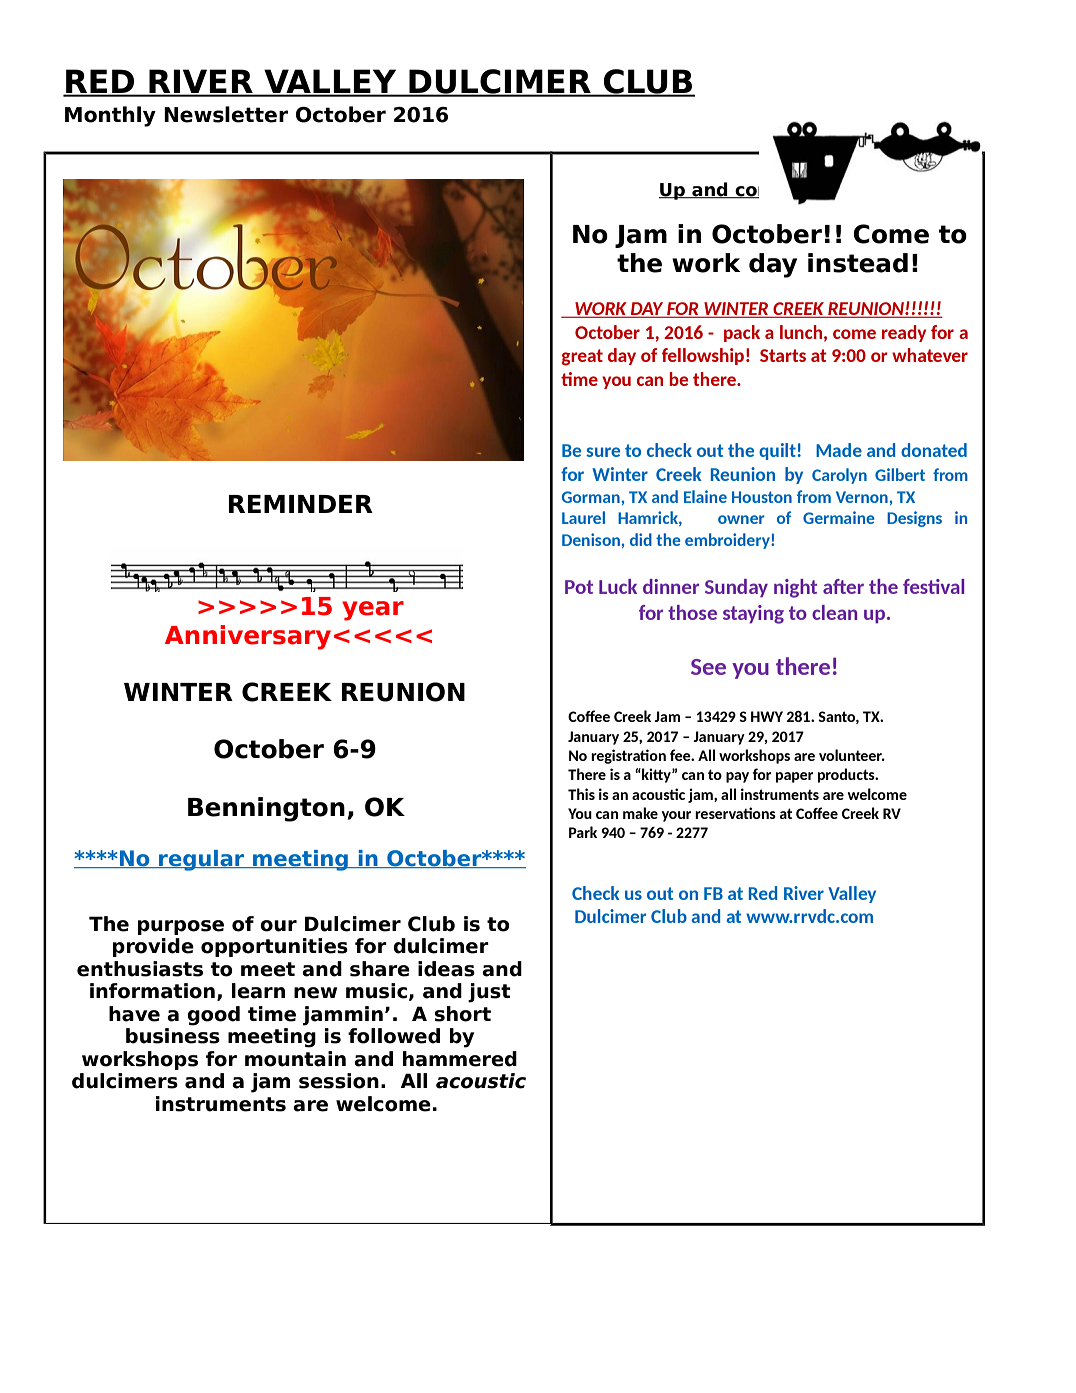 This screenshot has width=1076, height=1393. Describe the element at coordinates (603, 452) in the screenshot. I see `sure` at that location.
